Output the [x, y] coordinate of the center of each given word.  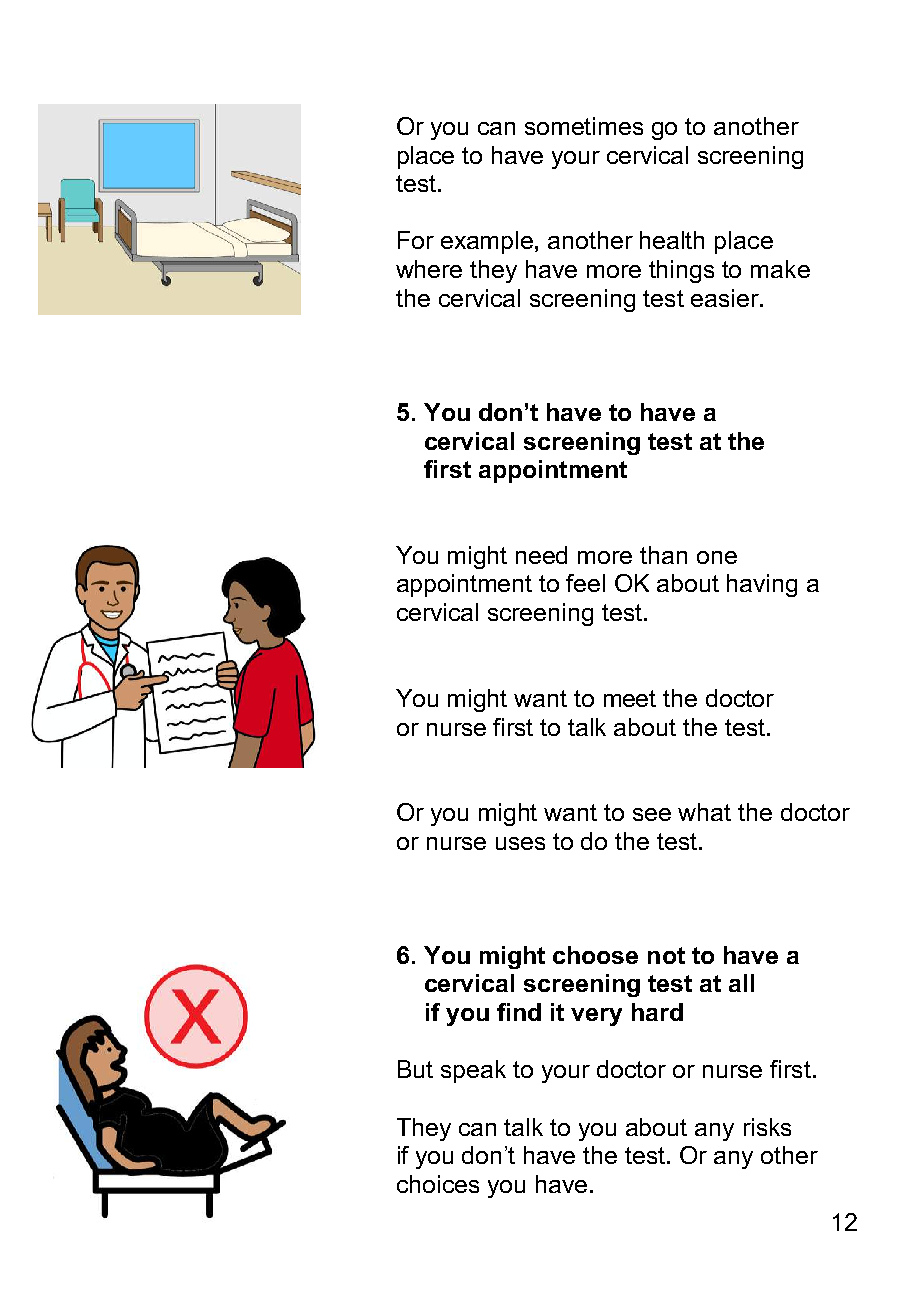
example [488, 242]
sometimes [584, 126]
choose [595, 955]
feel [585, 583]
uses [520, 843]
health [672, 240]
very [596, 1017]
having [762, 585]
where [429, 269]
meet [630, 698]
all [741, 983]
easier [726, 298]
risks [767, 1127]
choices [438, 1184]
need [541, 555]
